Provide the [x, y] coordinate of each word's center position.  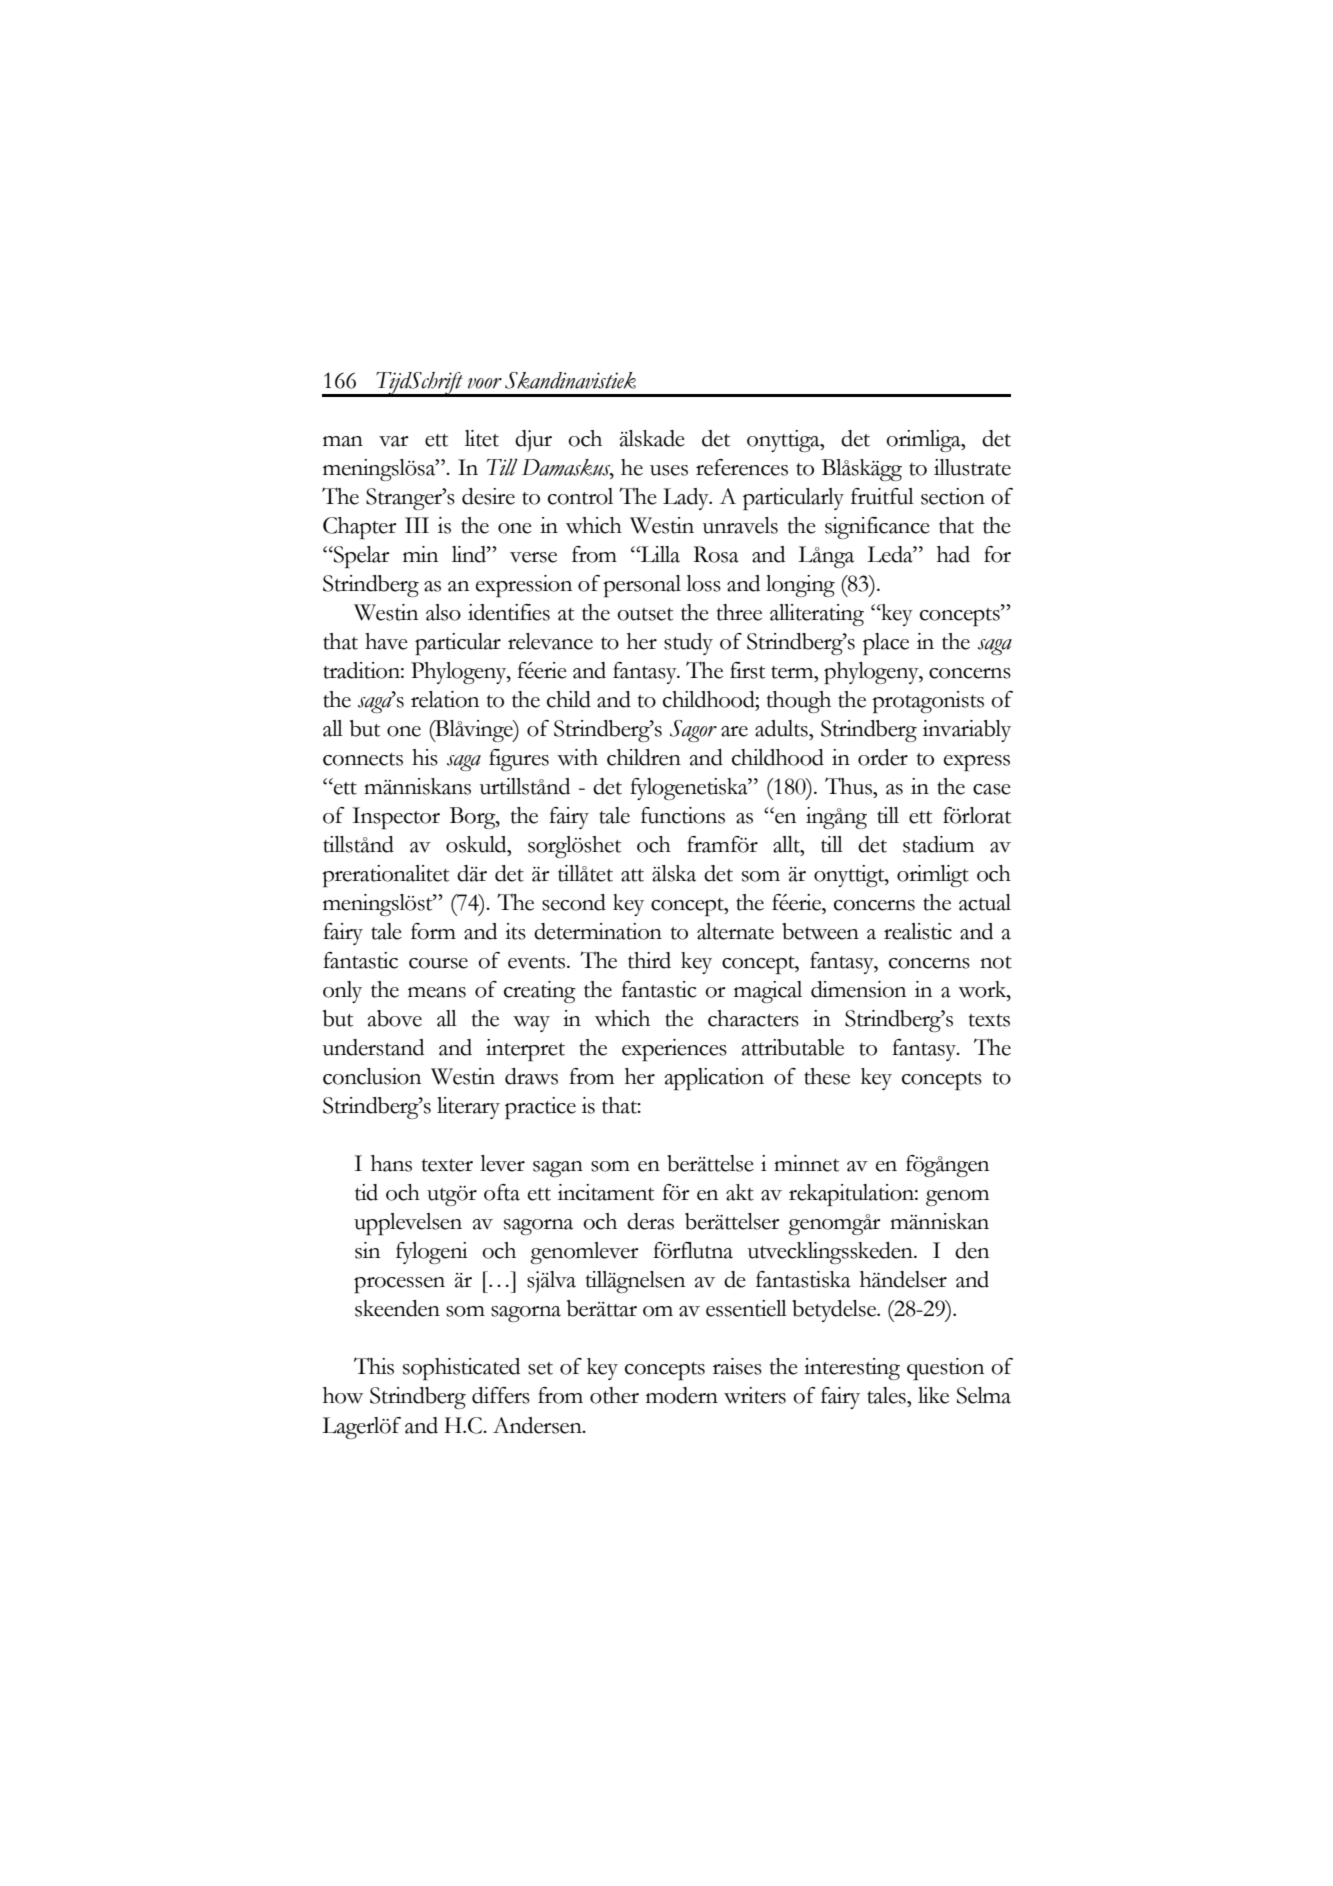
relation [445, 699]
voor [485, 383]
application [714, 1079]
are [734, 731]
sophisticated [461, 1369]
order [883, 757]
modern [682, 1395]
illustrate [972, 467]
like [933, 1395]
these [827, 1076]
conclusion [372, 1076]
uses [669, 470]
